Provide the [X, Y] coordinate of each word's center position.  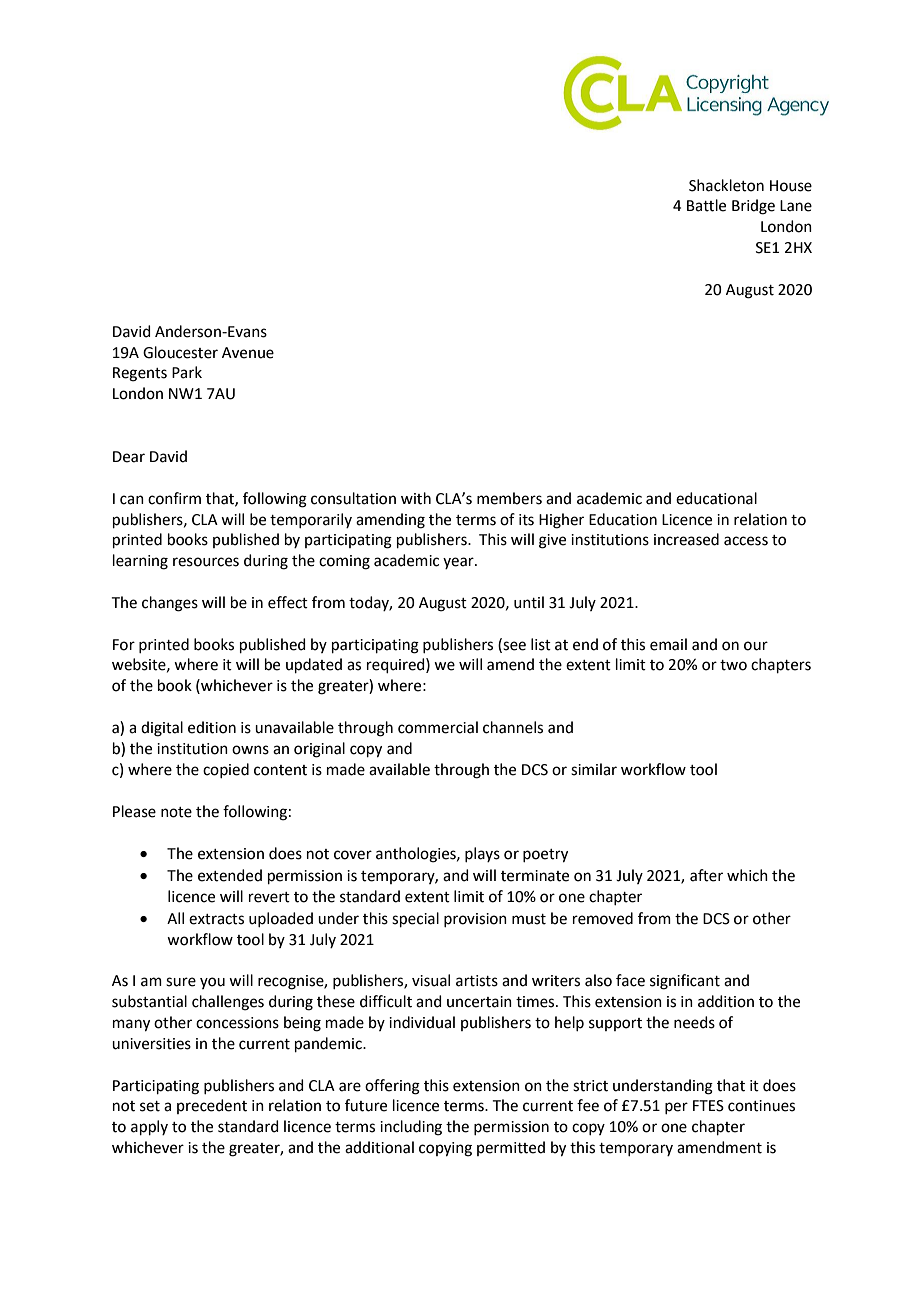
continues [761, 1106]
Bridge [753, 207]
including [411, 1128]
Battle [706, 205]
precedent [212, 1106]
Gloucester [180, 352]
